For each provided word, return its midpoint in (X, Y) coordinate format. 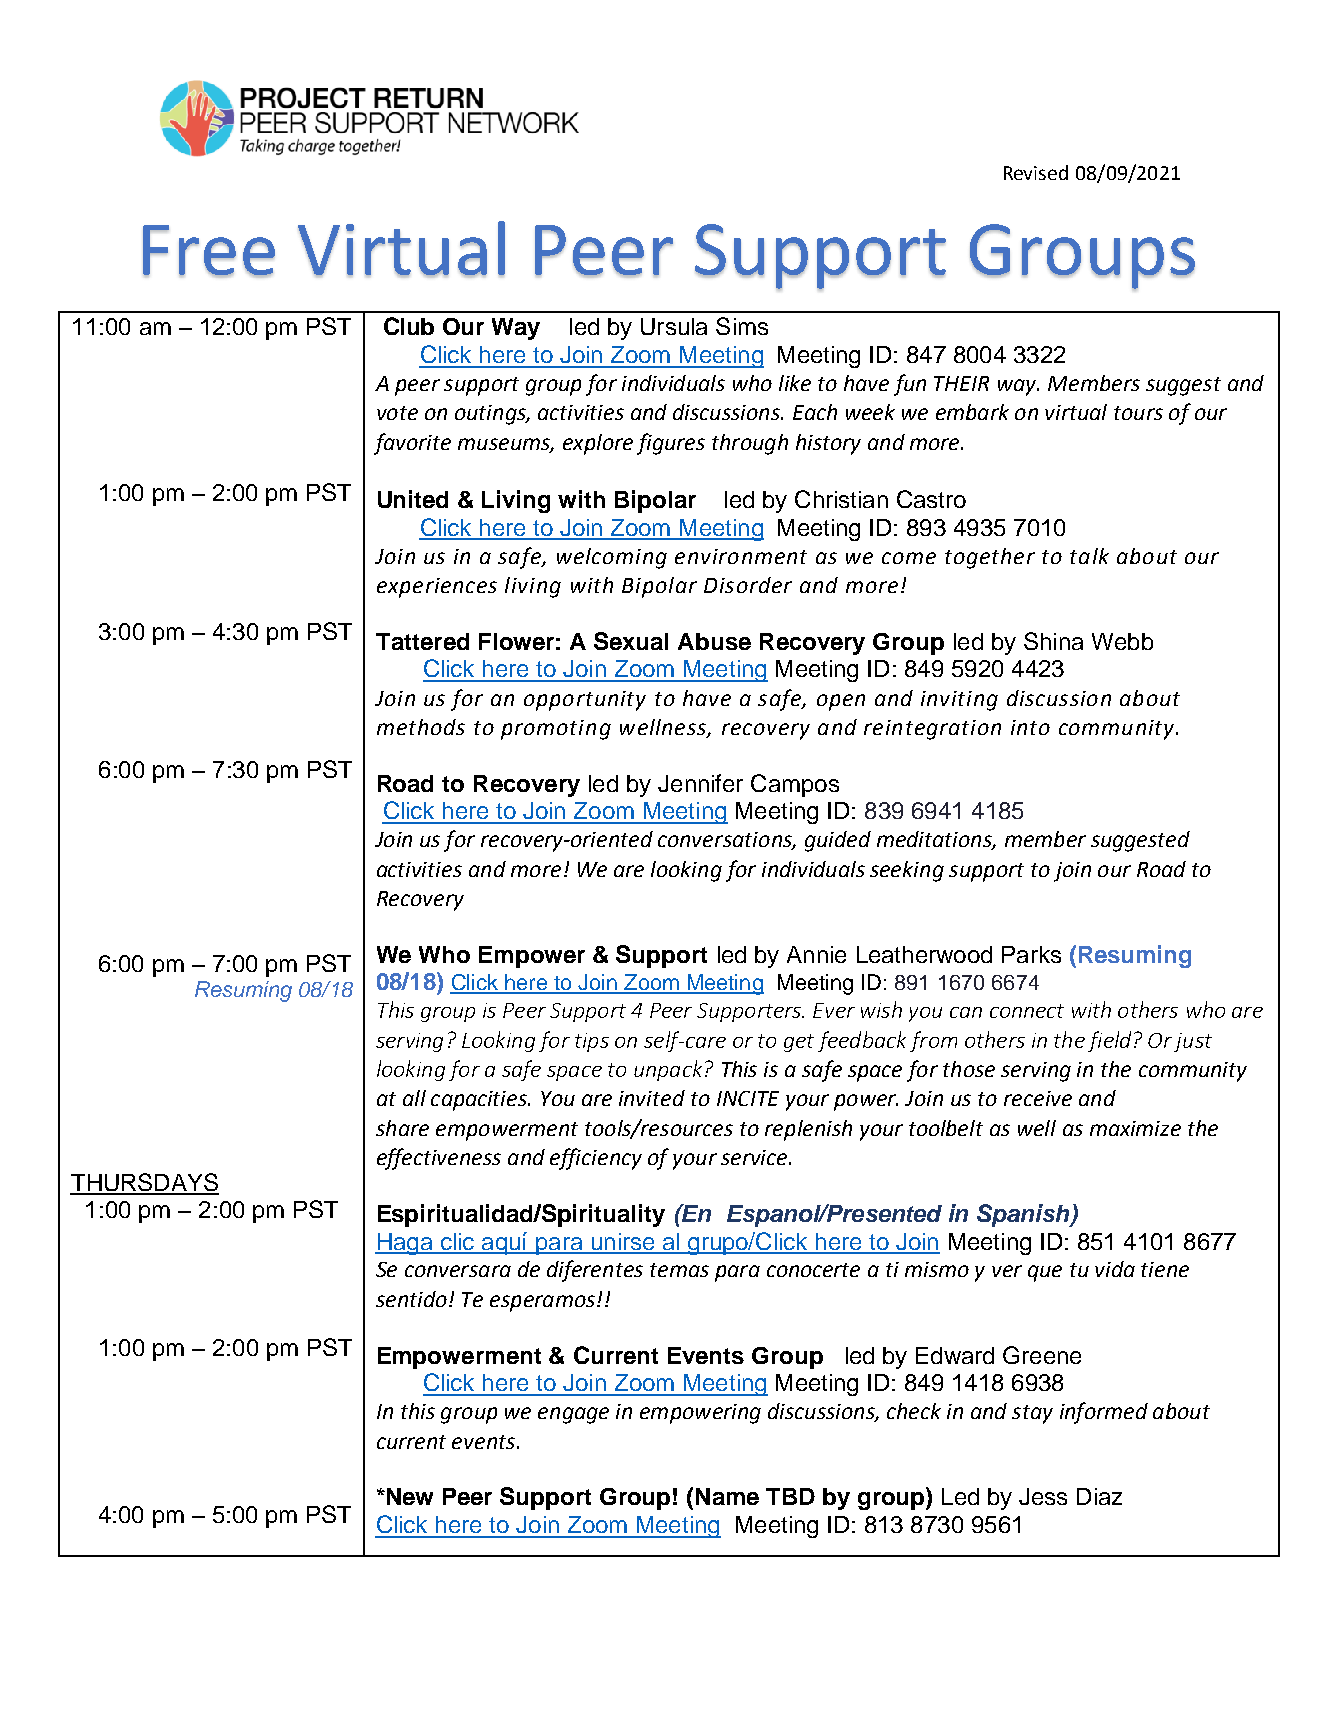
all (414, 1098)
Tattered (422, 641)
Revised (1036, 172)
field (1109, 1041)
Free (209, 251)
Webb (1122, 641)
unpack (668, 1070)
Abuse (714, 641)
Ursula (674, 326)
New (408, 1496)
